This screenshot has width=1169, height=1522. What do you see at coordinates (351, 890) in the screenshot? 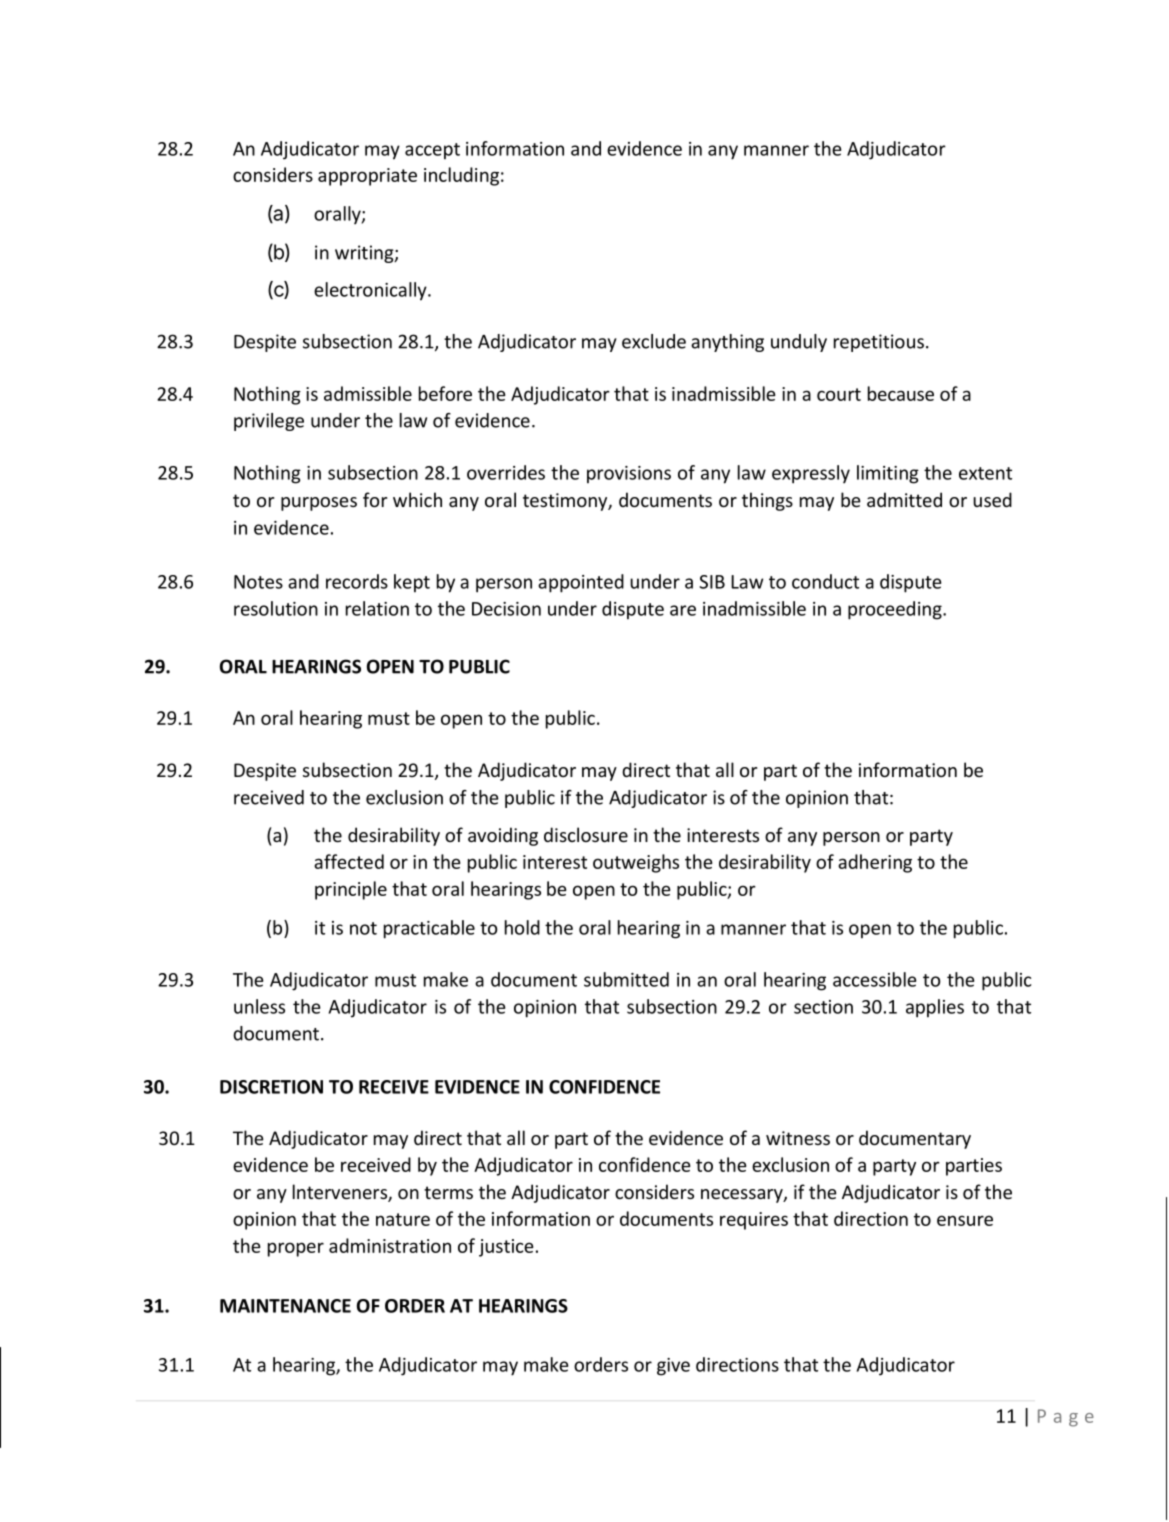
I see `principle` at bounding box center [351, 890].
